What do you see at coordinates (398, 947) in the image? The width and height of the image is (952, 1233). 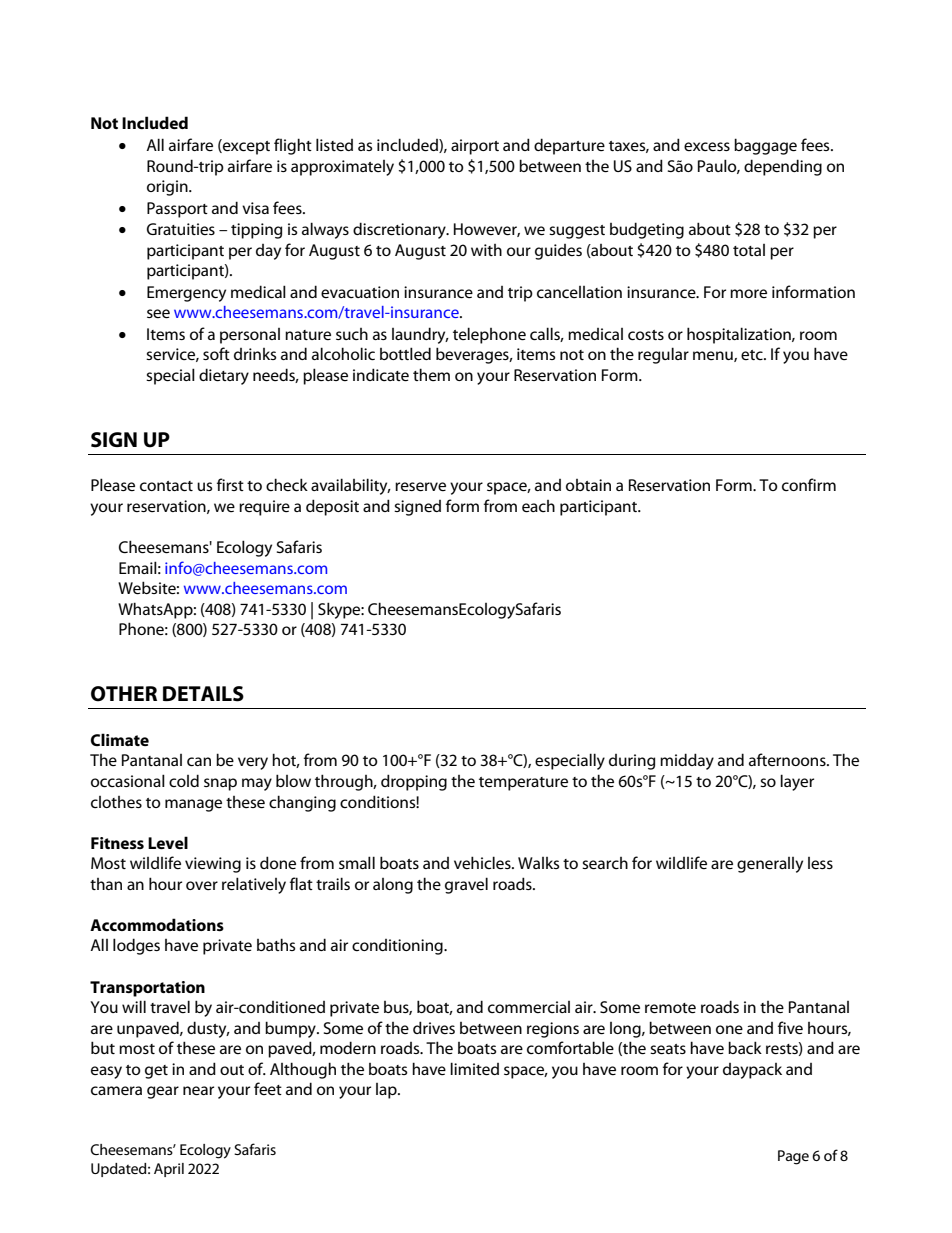 I see `conditioning` at bounding box center [398, 947].
